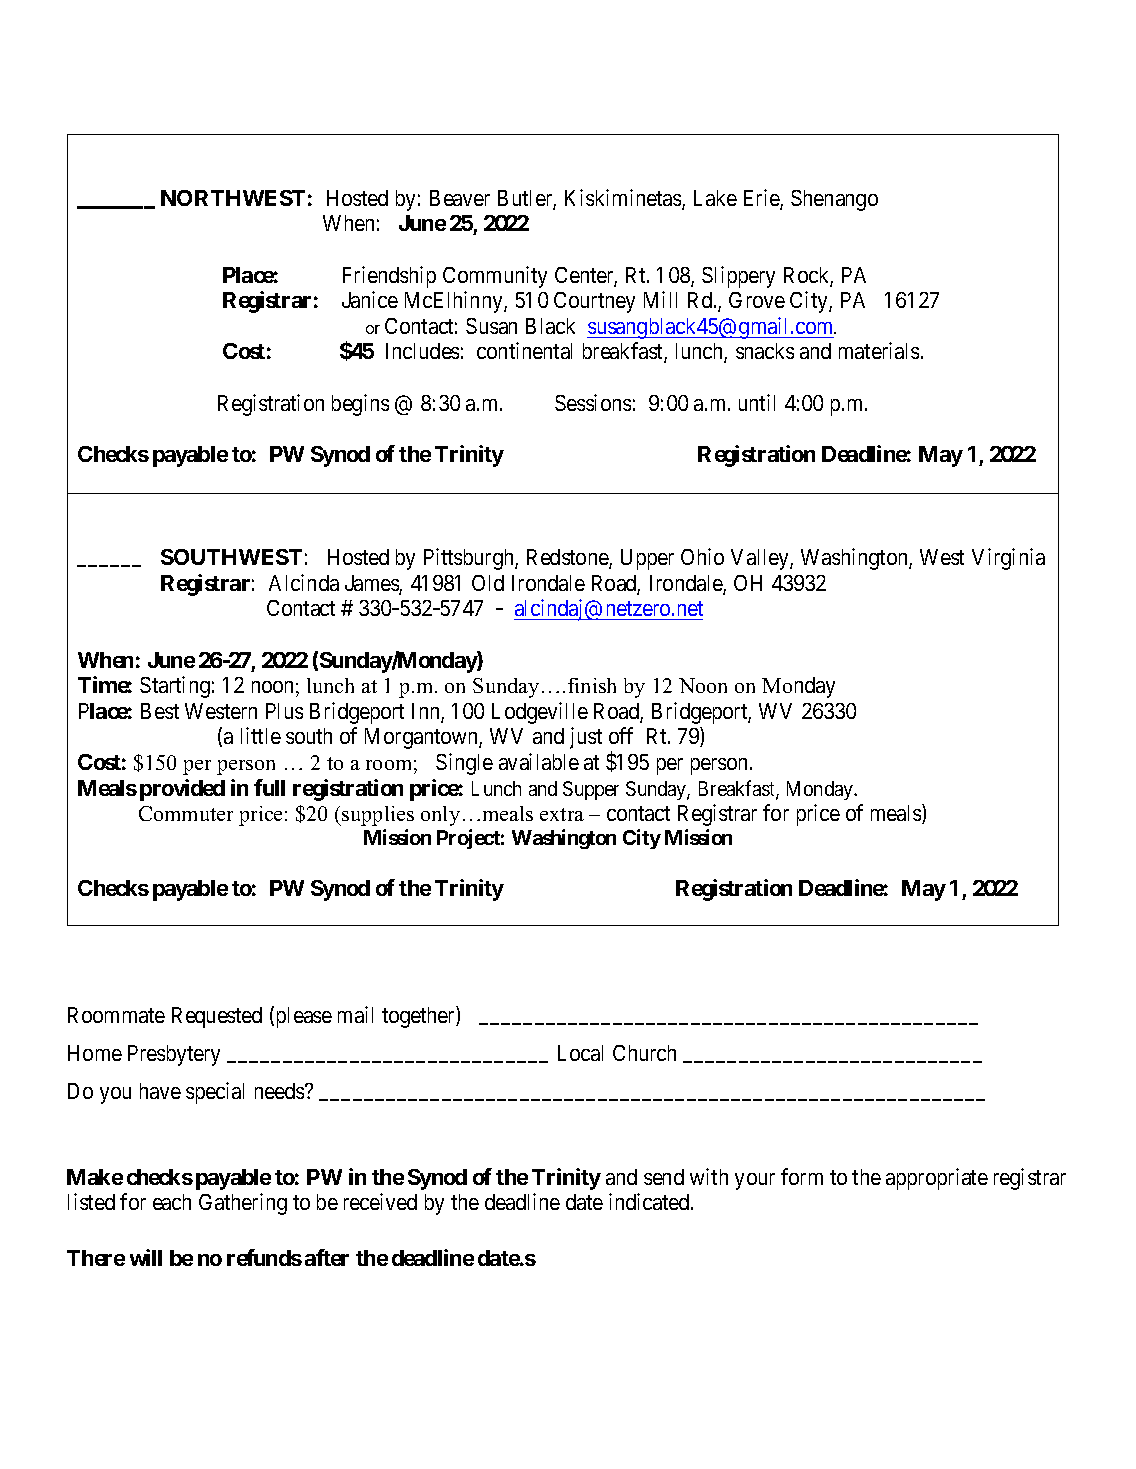 The height and width of the screenshot is (1469, 1136). I want to click on appropriate, so click(937, 1179).
